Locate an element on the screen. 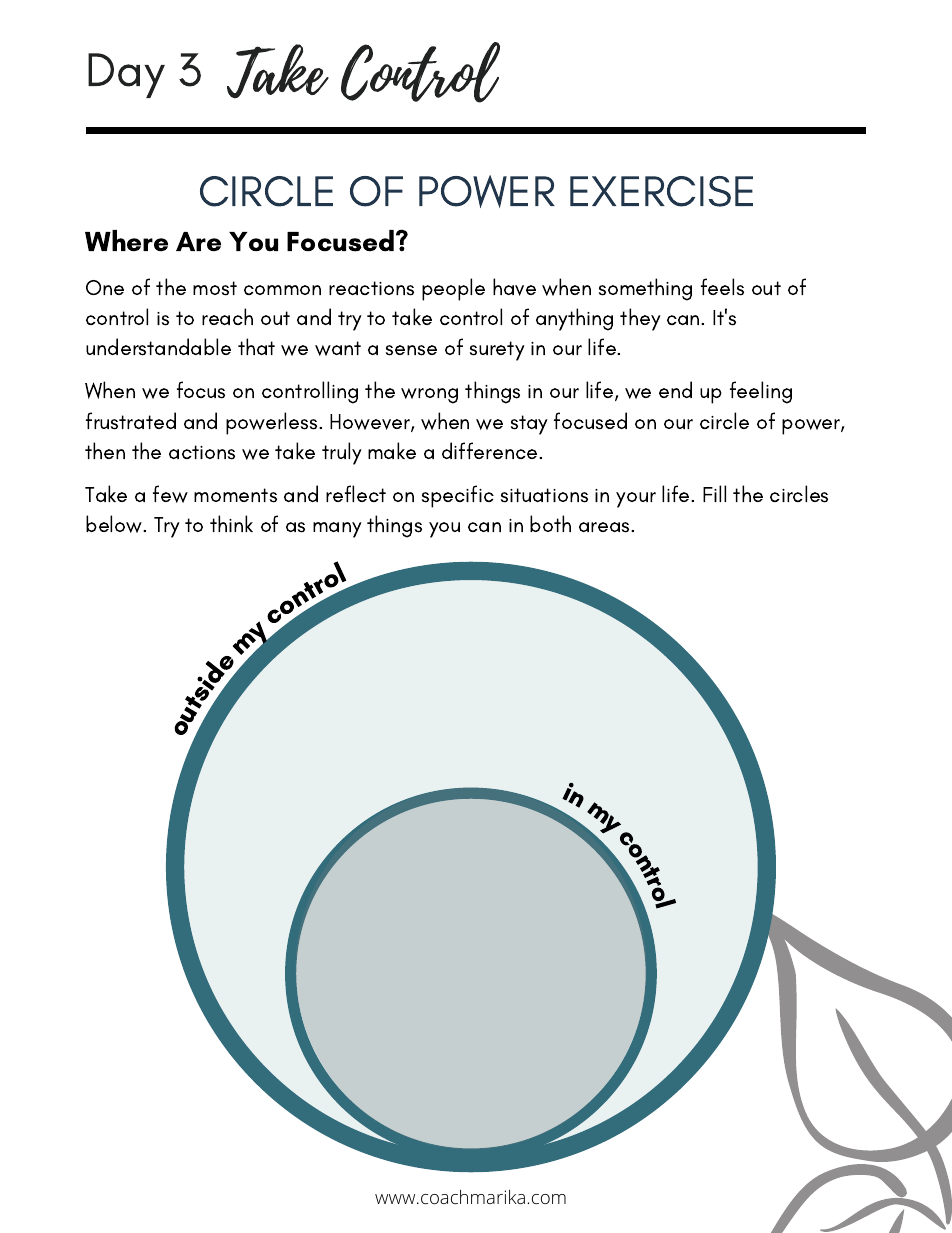 Image resolution: width=952 pixels, height=1233 pixels. EXERCISE is located at coordinates (661, 191).
